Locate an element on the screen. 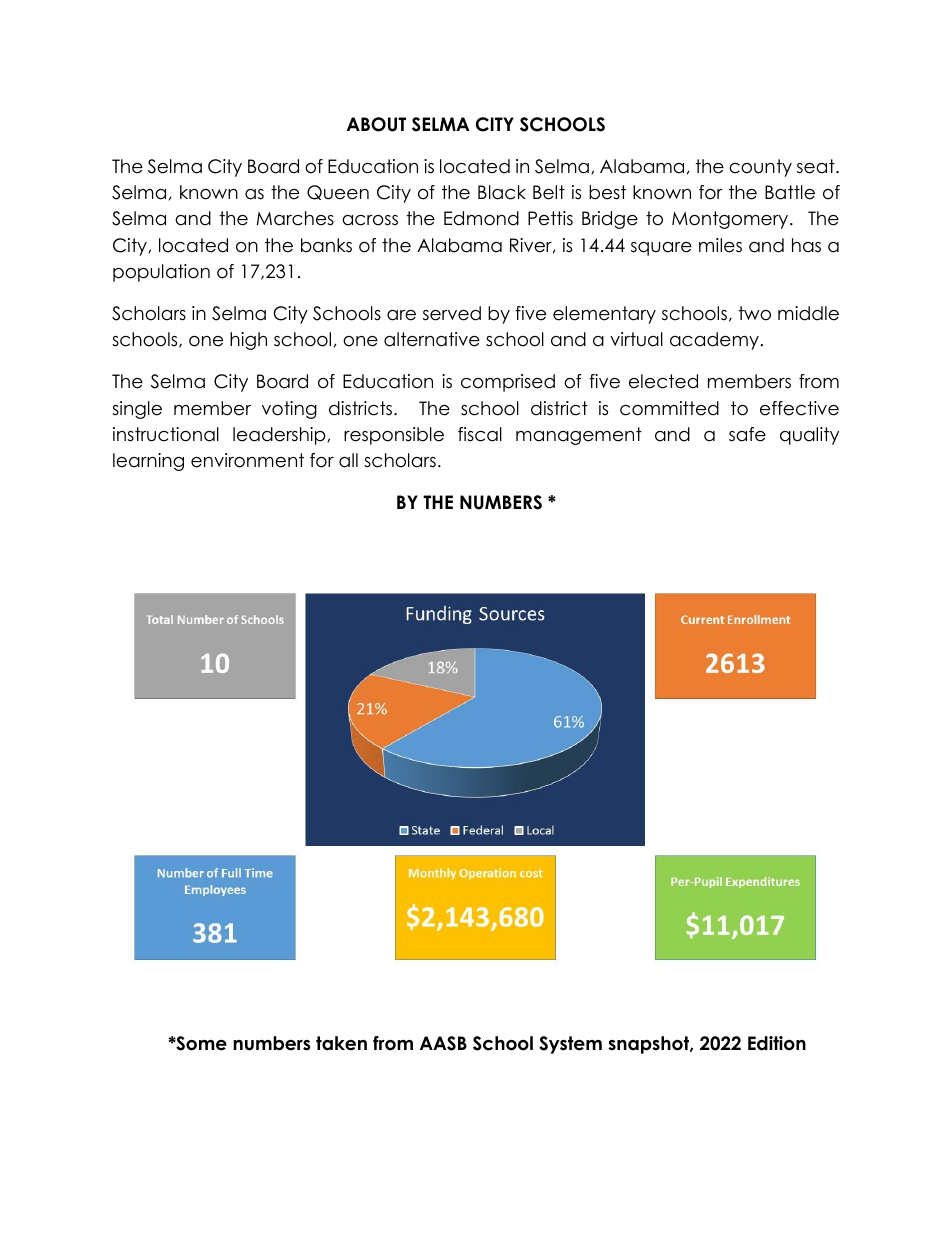 This screenshot has height=1233, width=952. fiscal is located at coordinates (480, 434).
